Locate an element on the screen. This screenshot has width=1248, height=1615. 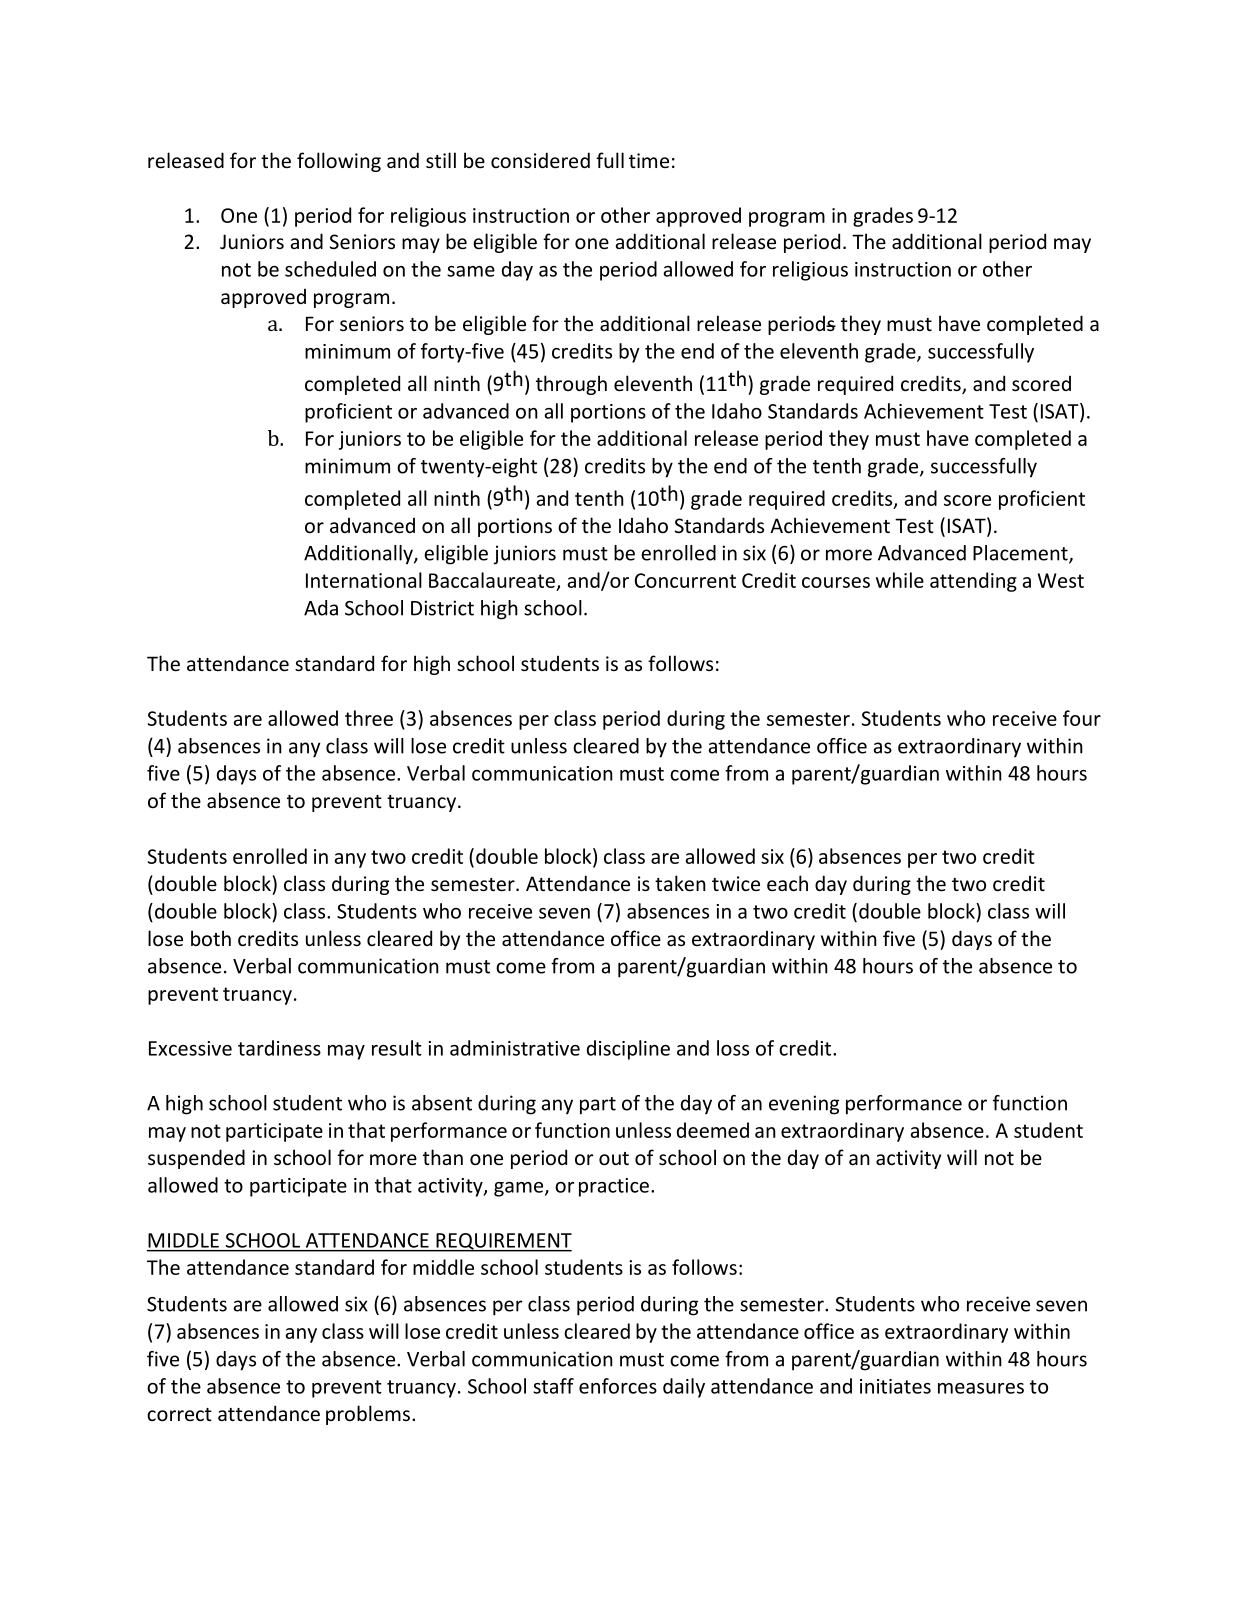
following is located at coordinates (339, 162).
